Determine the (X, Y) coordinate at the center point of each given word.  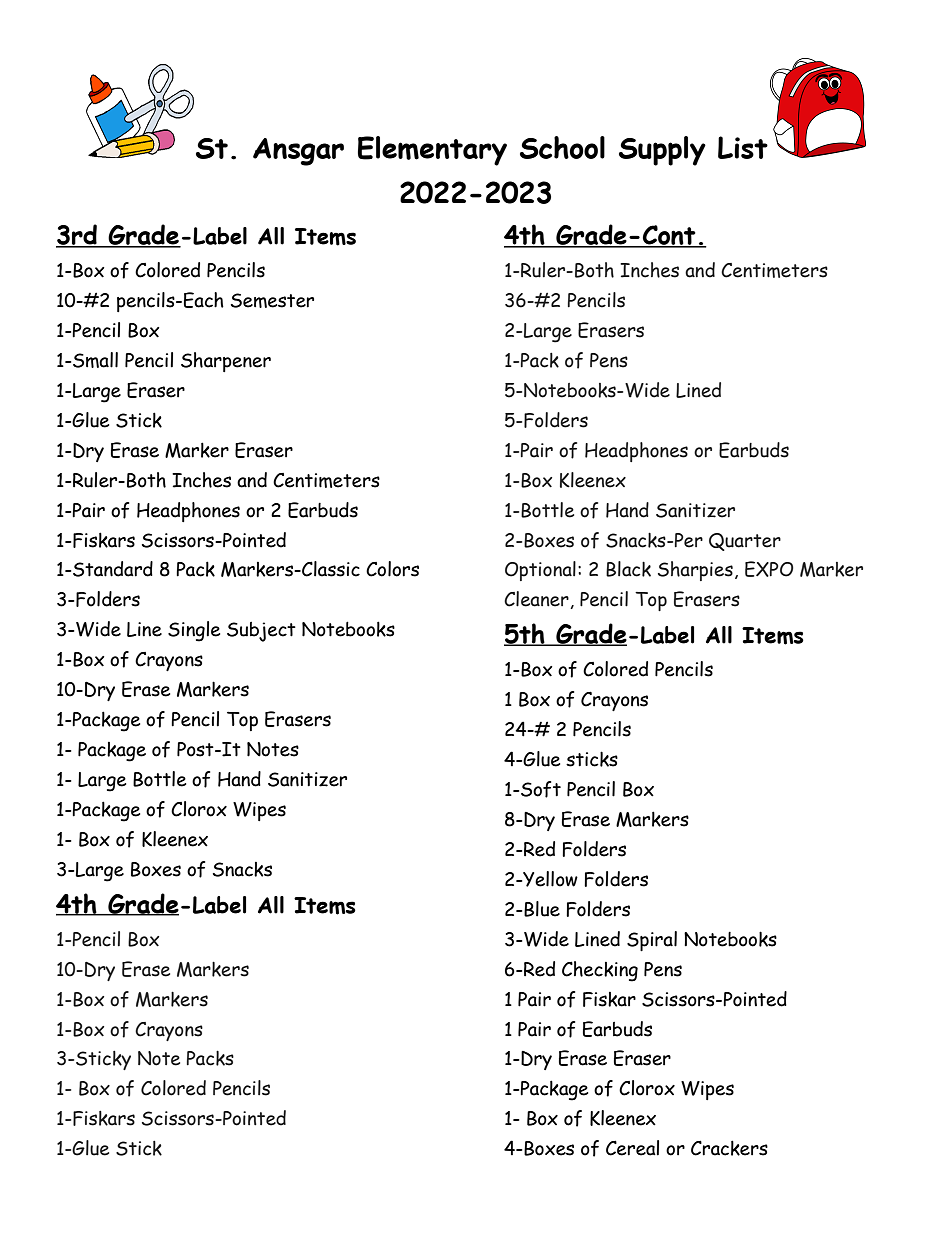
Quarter (745, 542)
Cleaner (537, 600)
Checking (600, 971)
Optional (540, 571)
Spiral (652, 941)
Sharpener (226, 362)
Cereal (632, 1148)
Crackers (729, 1148)
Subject (261, 632)
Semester (272, 300)
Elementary (432, 151)
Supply (662, 151)
